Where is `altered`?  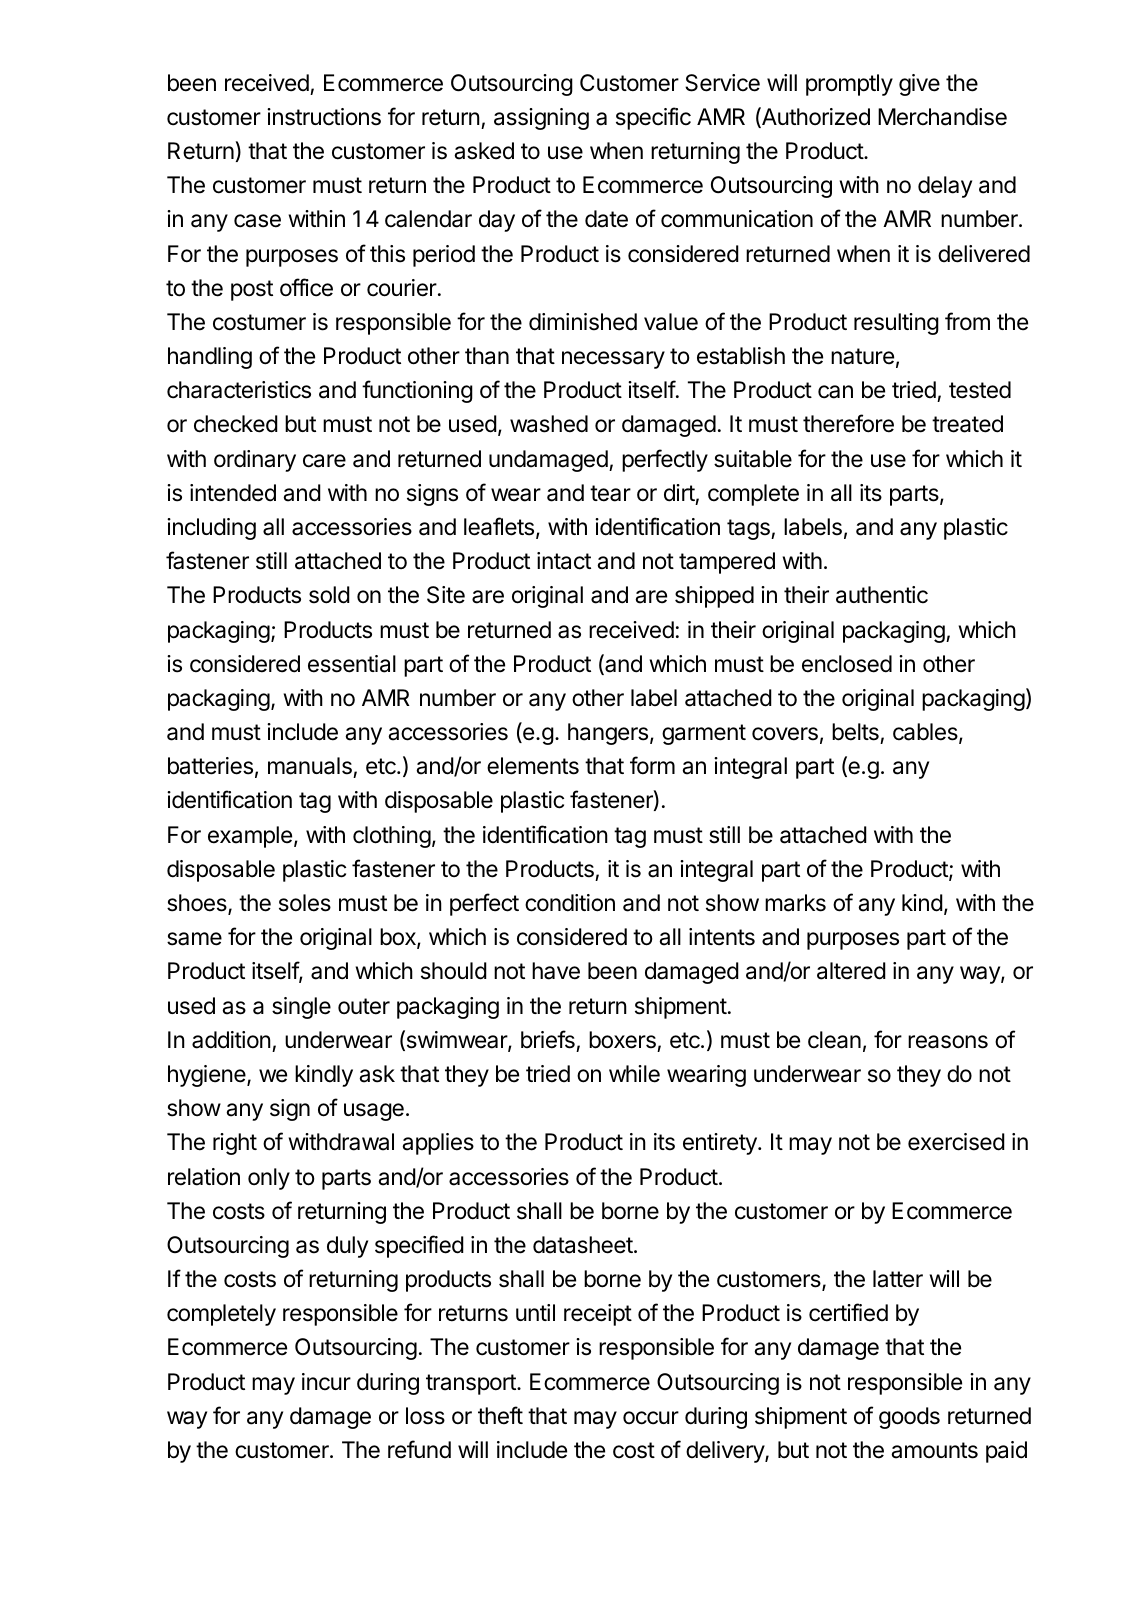
altered is located at coordinates (851, 971).
